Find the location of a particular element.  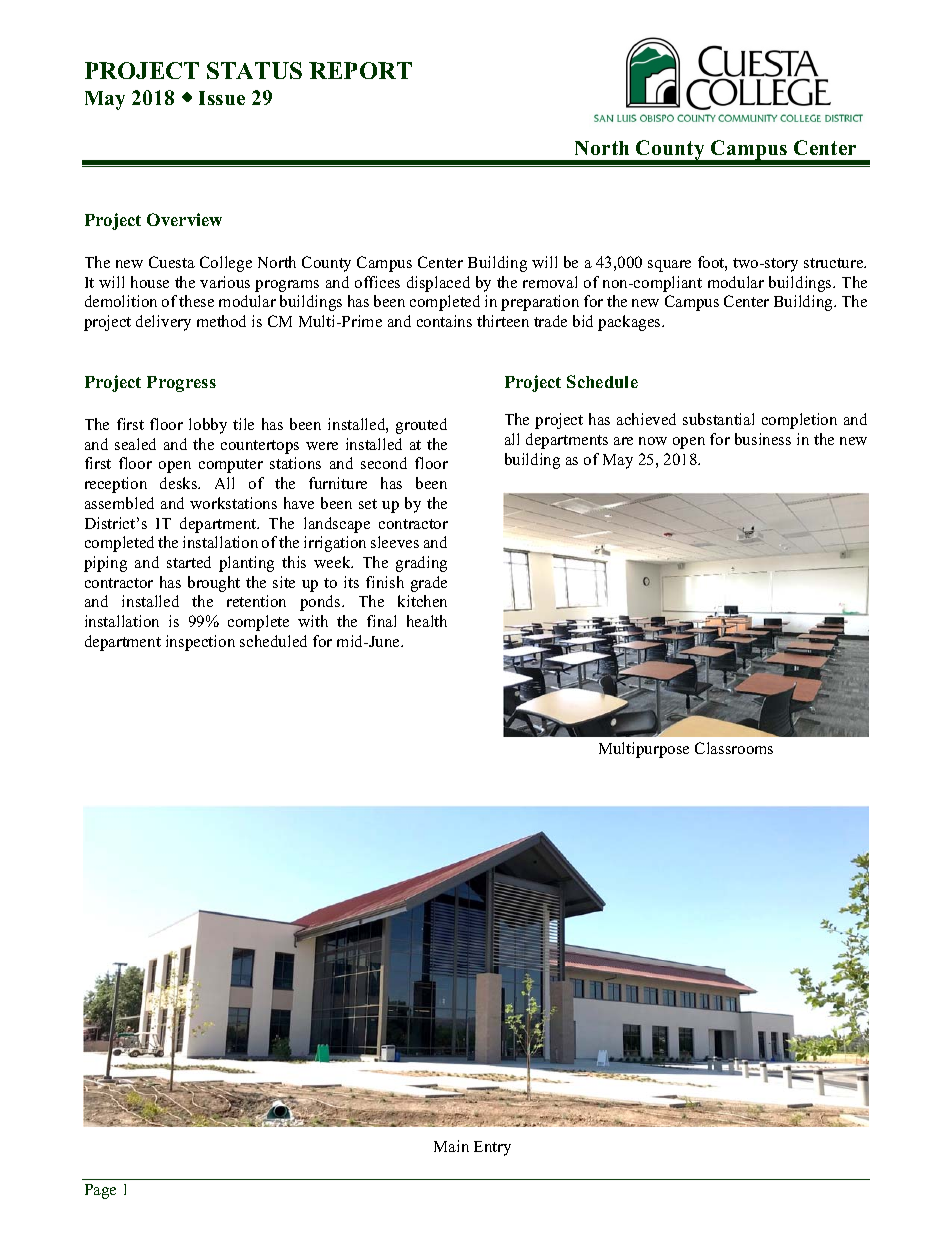

Page is located at coordinates (100, 1191).
